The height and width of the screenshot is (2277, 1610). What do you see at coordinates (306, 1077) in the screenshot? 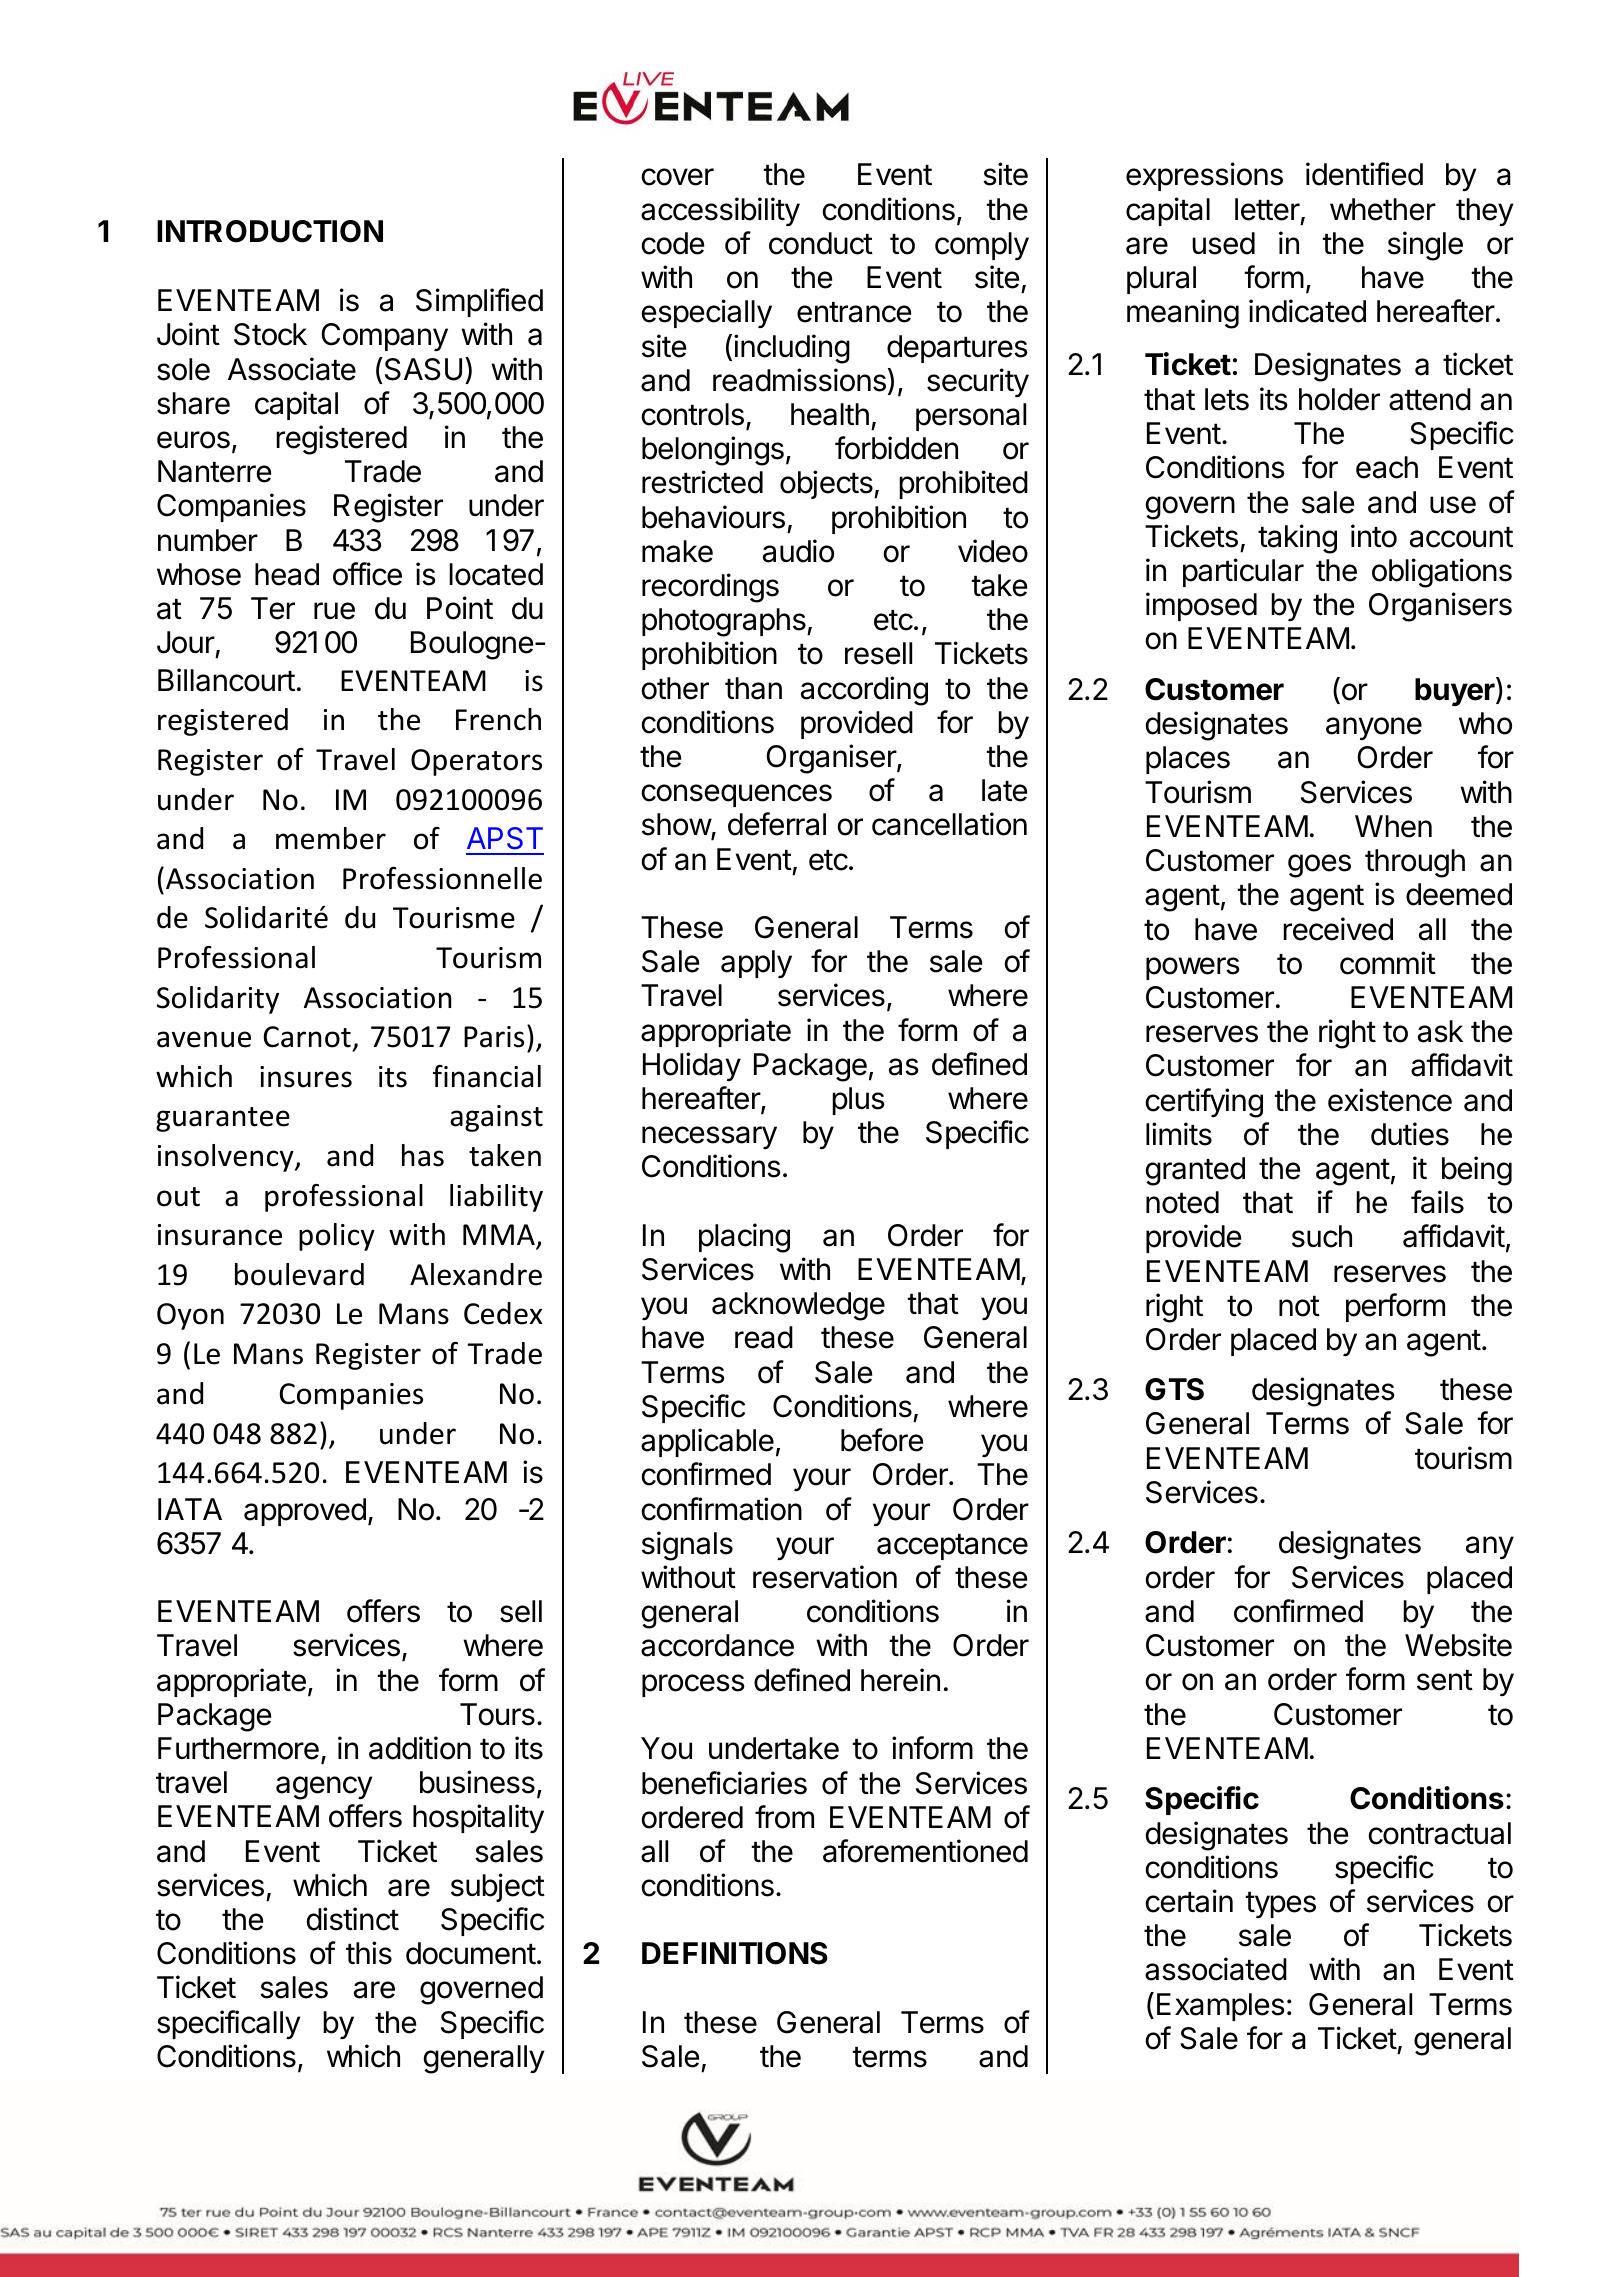
I see `insures` at bounding box center [306, 1077].
